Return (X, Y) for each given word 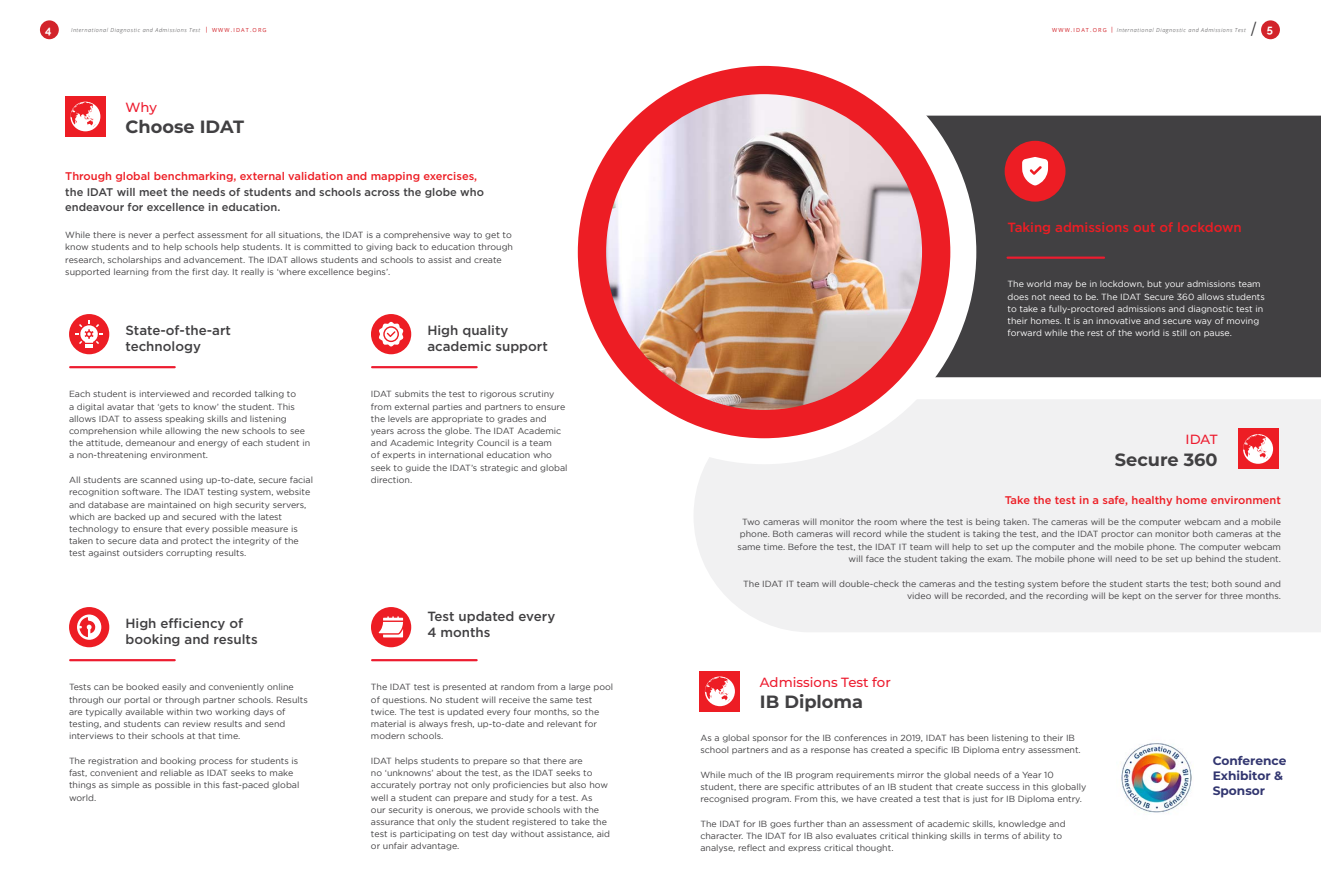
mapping (395, 177)
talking (269, 394)
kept (1131, 596)
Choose (160, 126)
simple (125, 785)
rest (1095, 333)
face (875, 558)
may (1063, 285)
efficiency (193, 624)
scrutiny (536, 394)
